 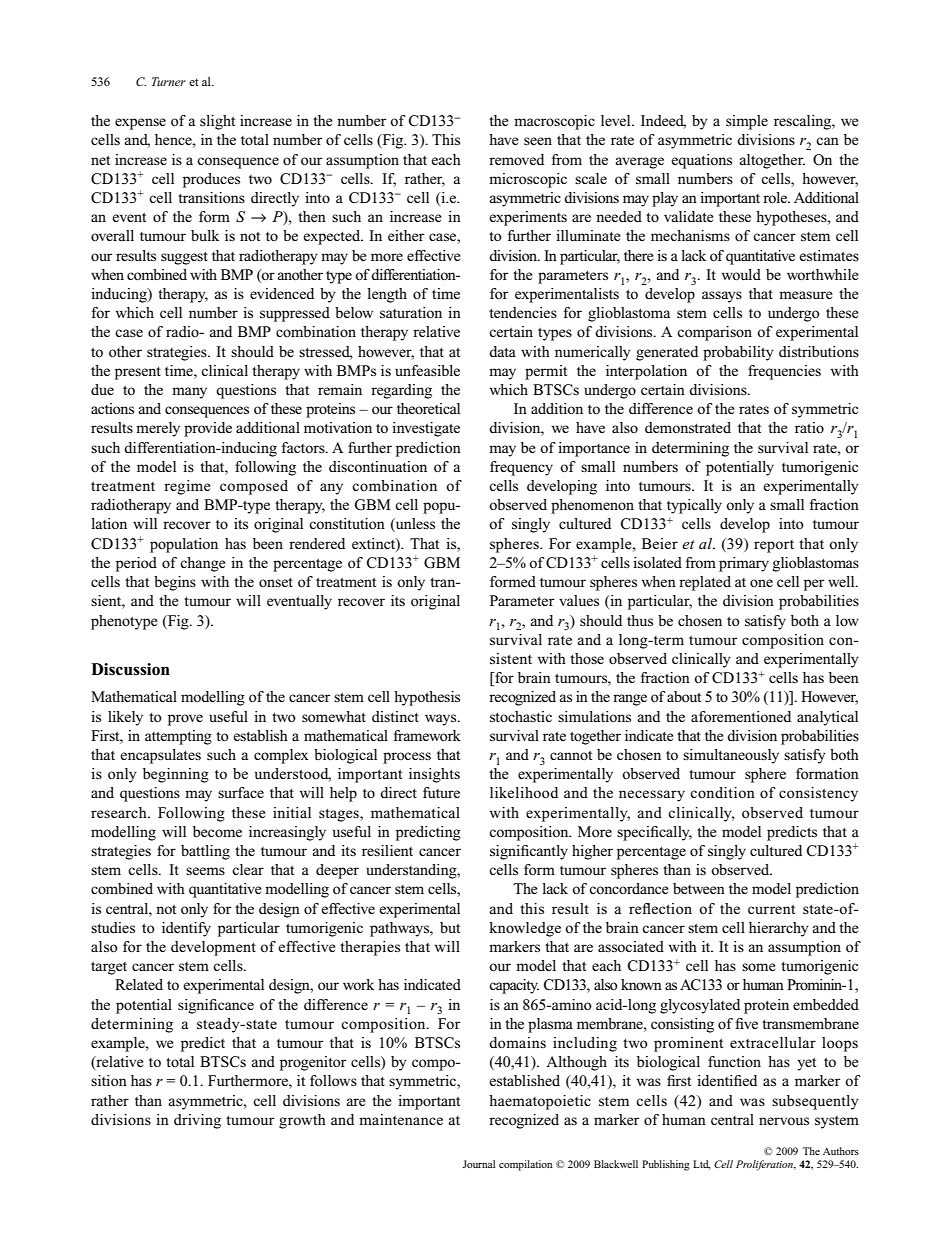 What do you see at coordinates (217, 122) in the screenshot?
I see `slight` at bounding box center [217, 122].
